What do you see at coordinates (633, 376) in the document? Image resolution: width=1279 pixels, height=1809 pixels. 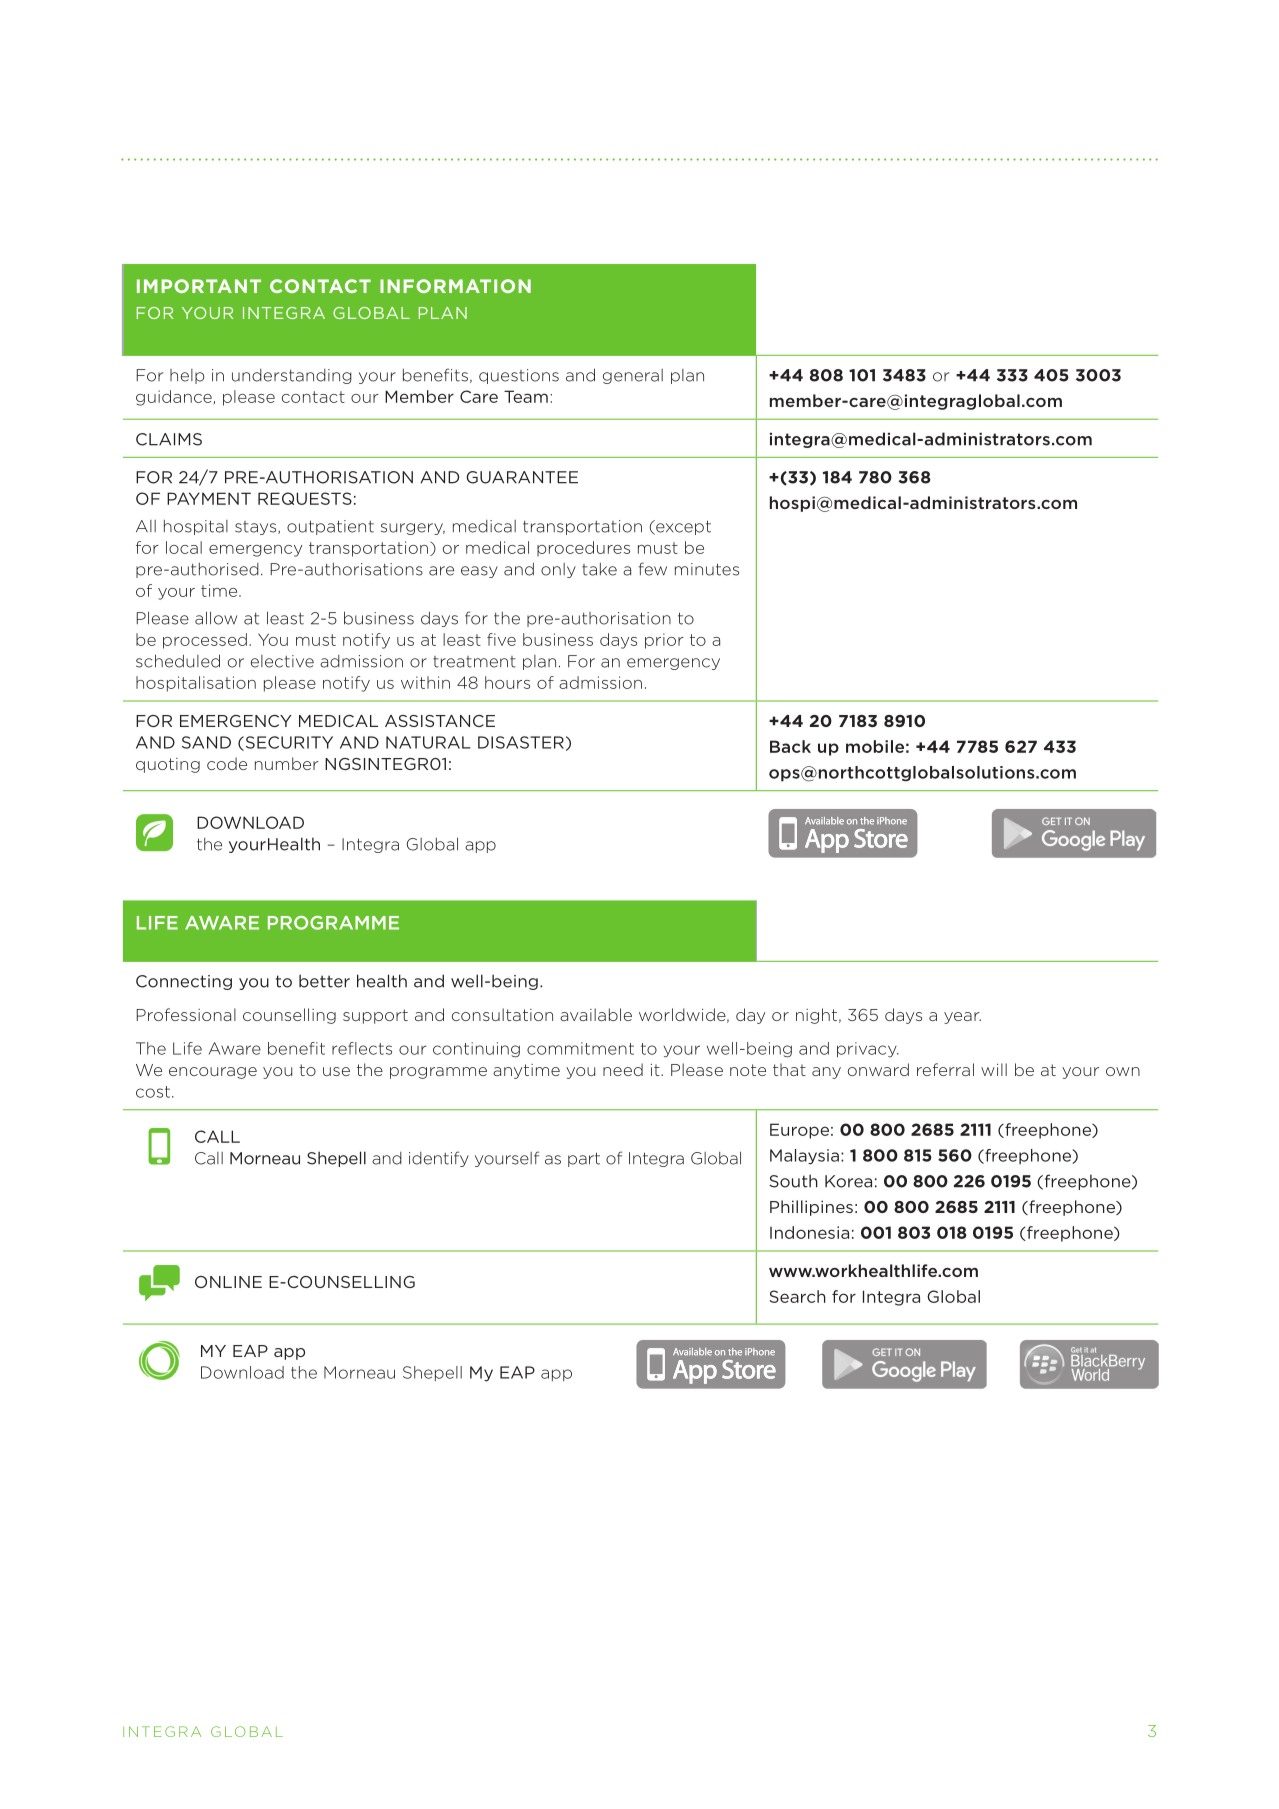 I see `general` at bounding box center [633, 376].
